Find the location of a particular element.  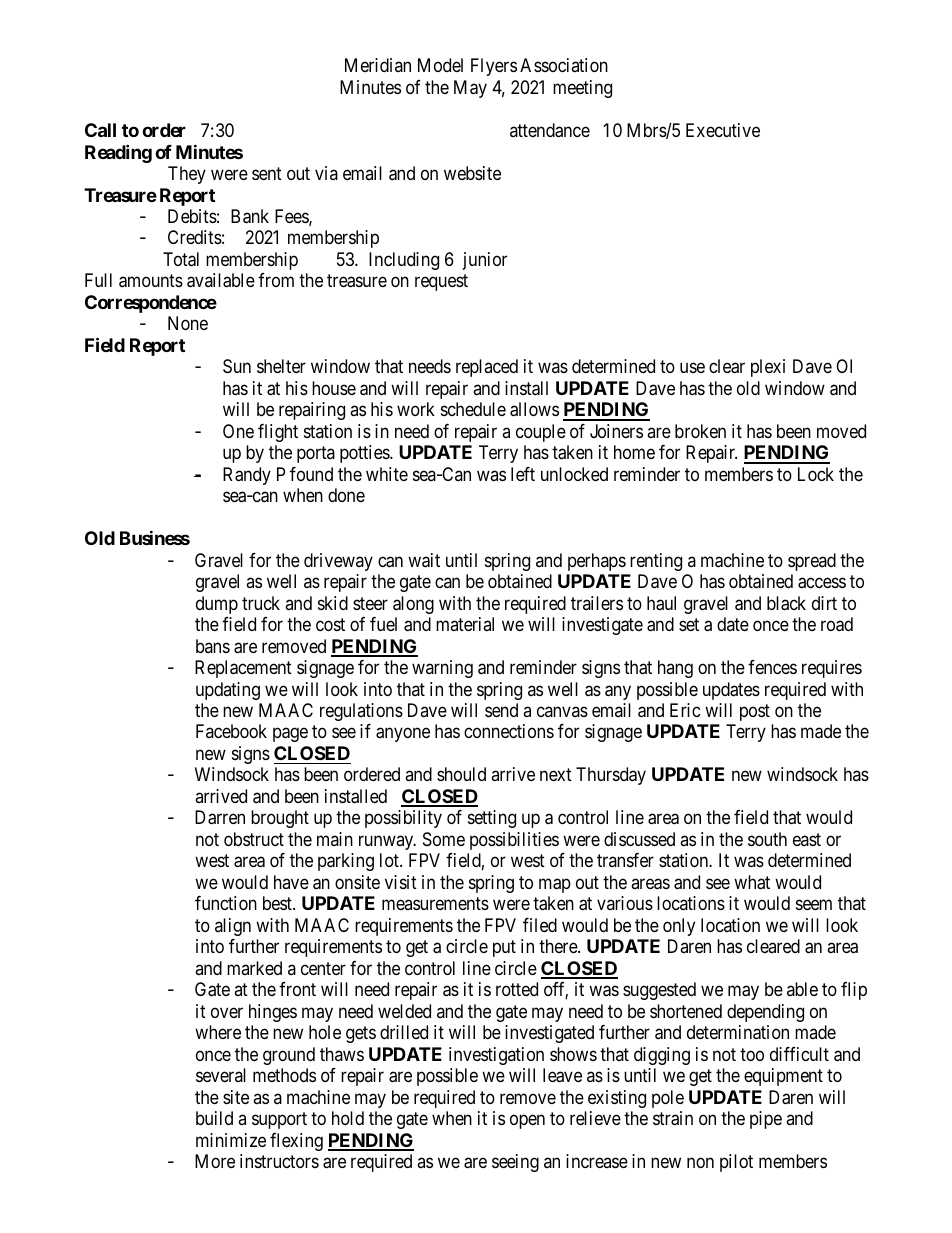

Flyers is located at coordinates (494, 67).
